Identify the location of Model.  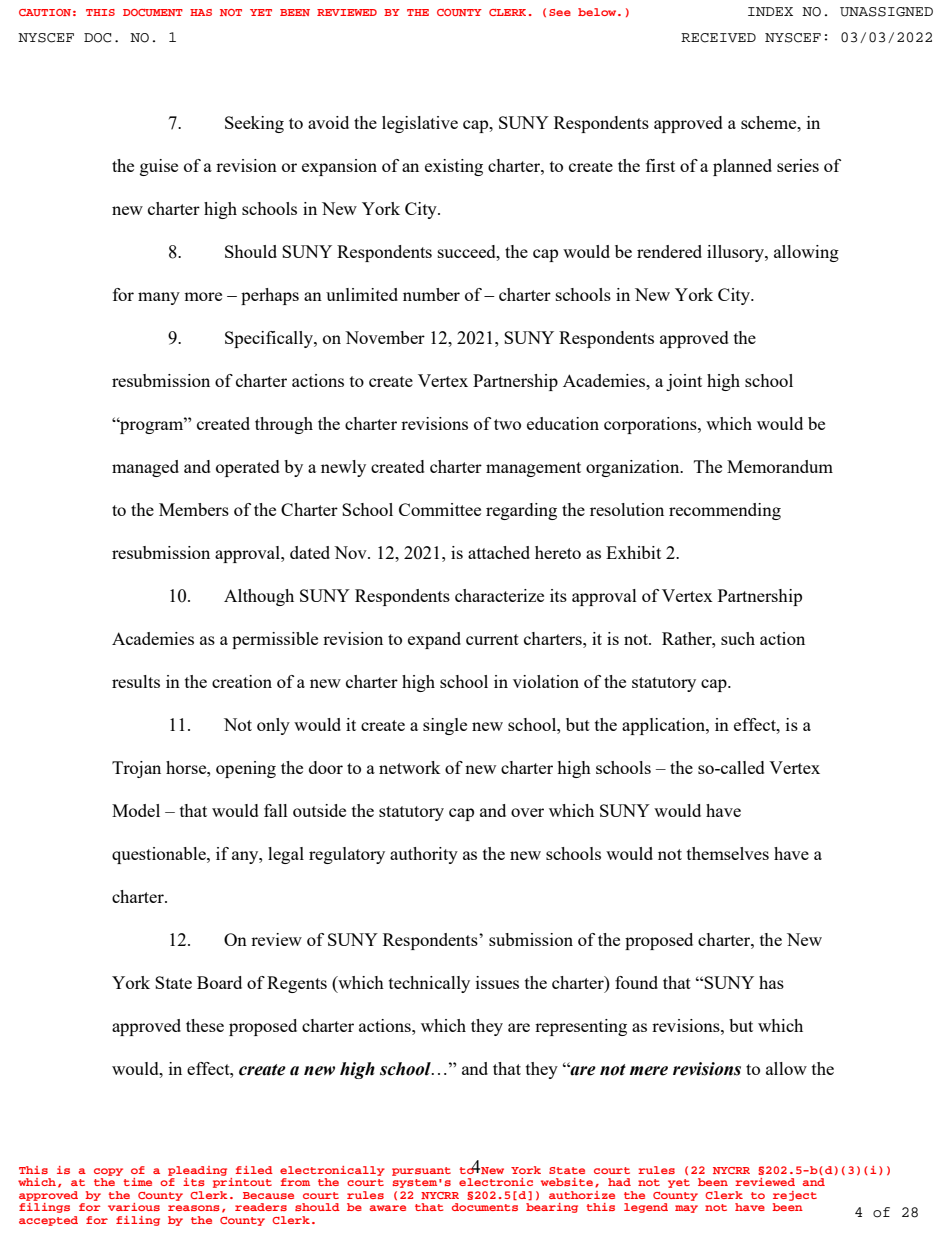
(136, 810).
